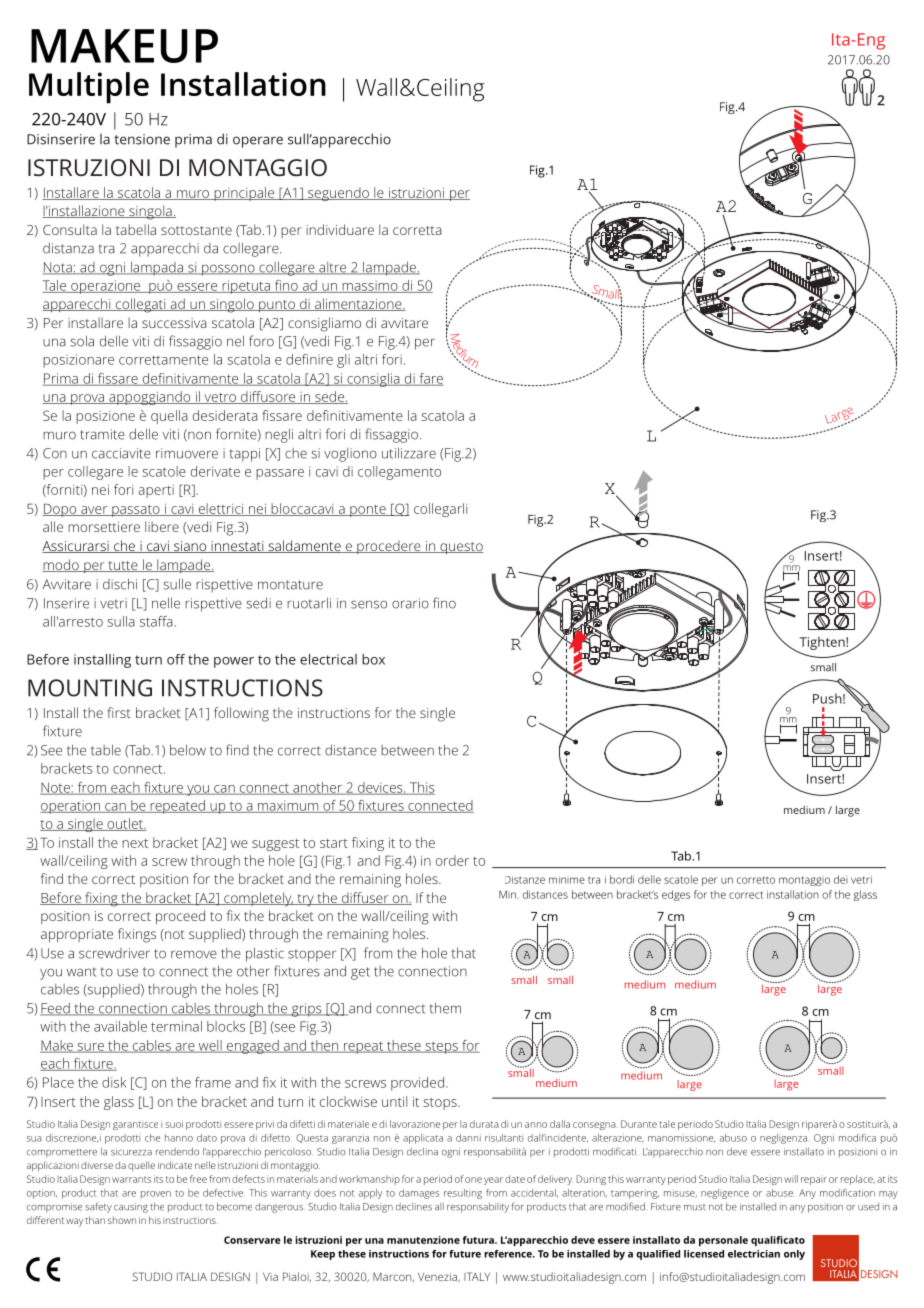 Image resolution: width=924 pixels, height=1308 pixels. Describe the element at coordinates (119, 712) in the page. I see `first` at that location.
